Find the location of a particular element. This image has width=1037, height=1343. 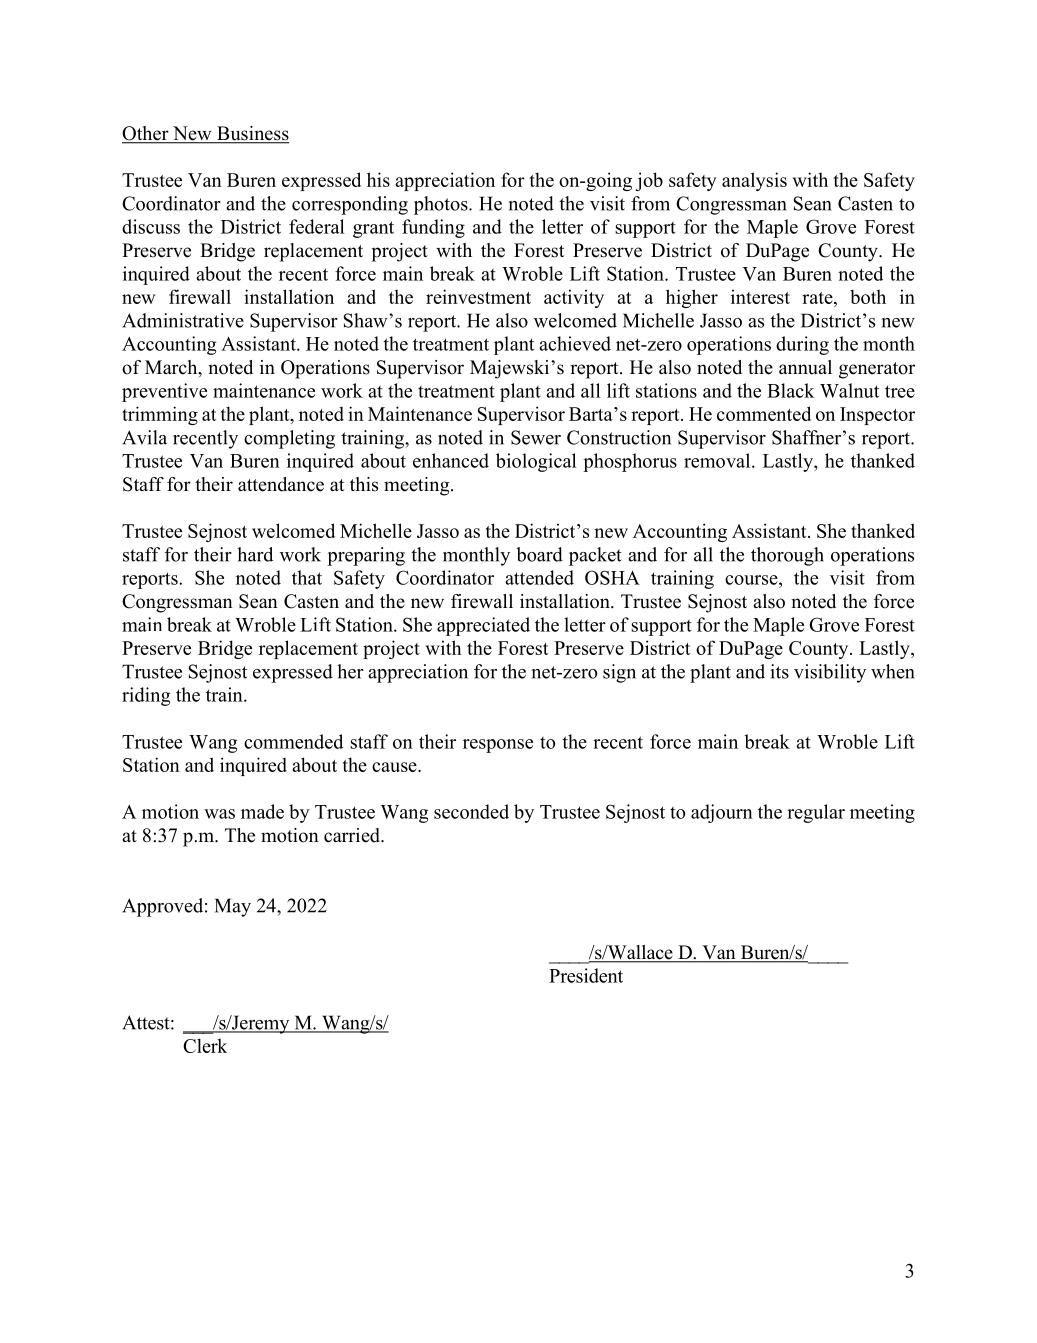

visibility is located at coordinates (830, 673).
